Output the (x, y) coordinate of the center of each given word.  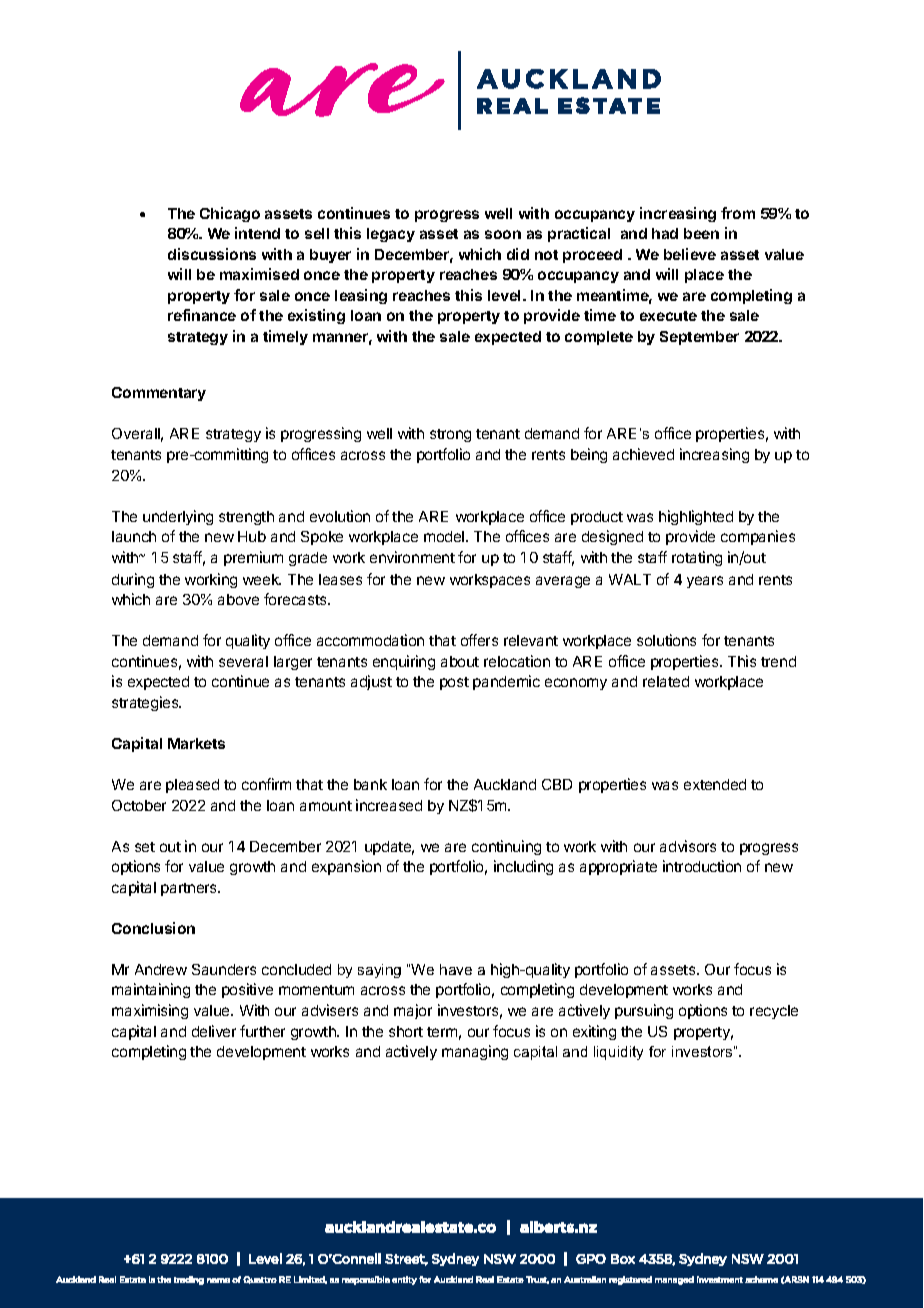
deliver (214, 1031)
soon (503, 234)
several (243, 661)
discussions (212, 254)
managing (475, 1052)
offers (479, 640)
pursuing (644, 1011)
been (701, 233)
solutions (666, 640)
